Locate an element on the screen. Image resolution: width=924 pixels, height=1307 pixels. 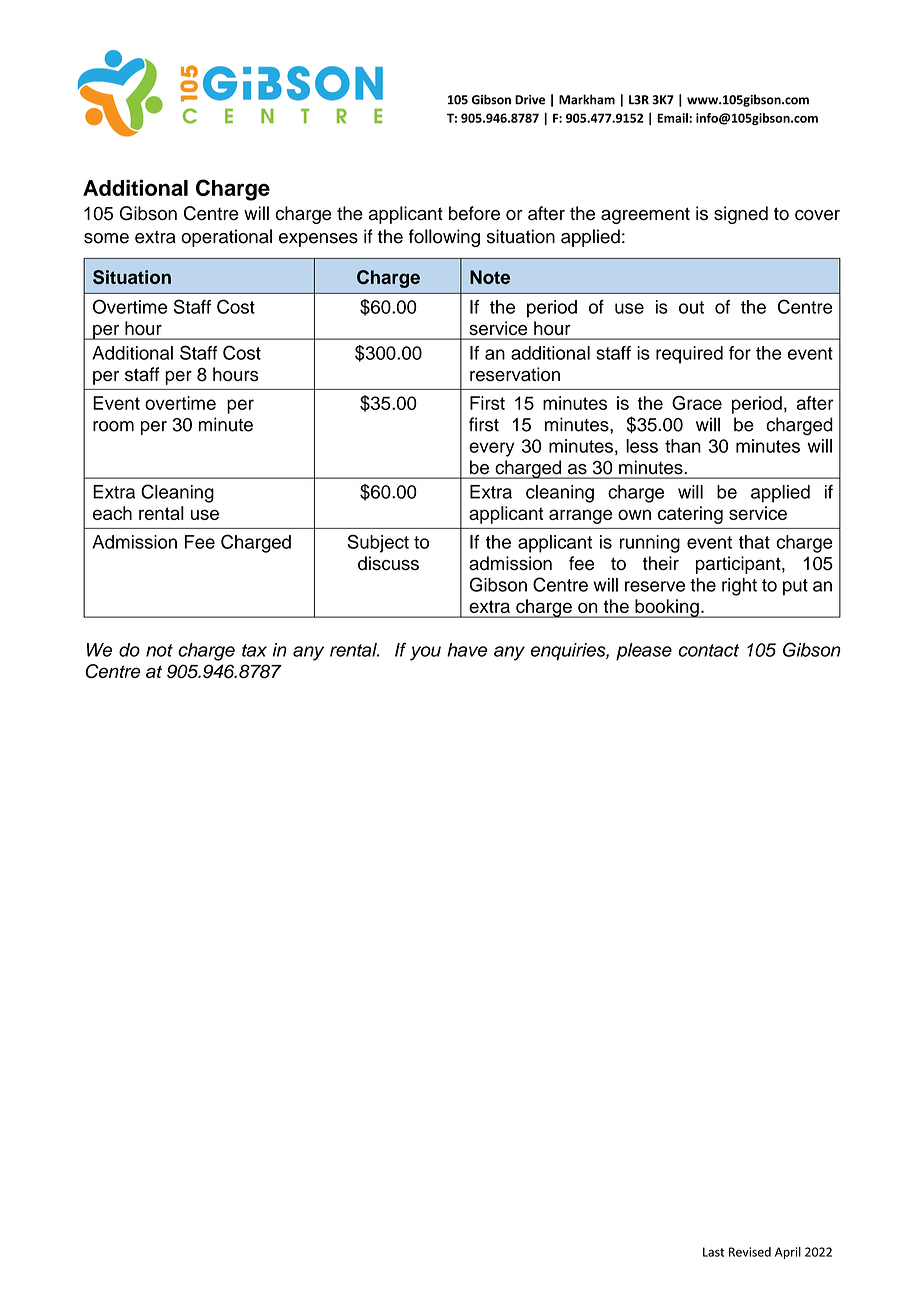
please is located at coordinates (644, 652).
